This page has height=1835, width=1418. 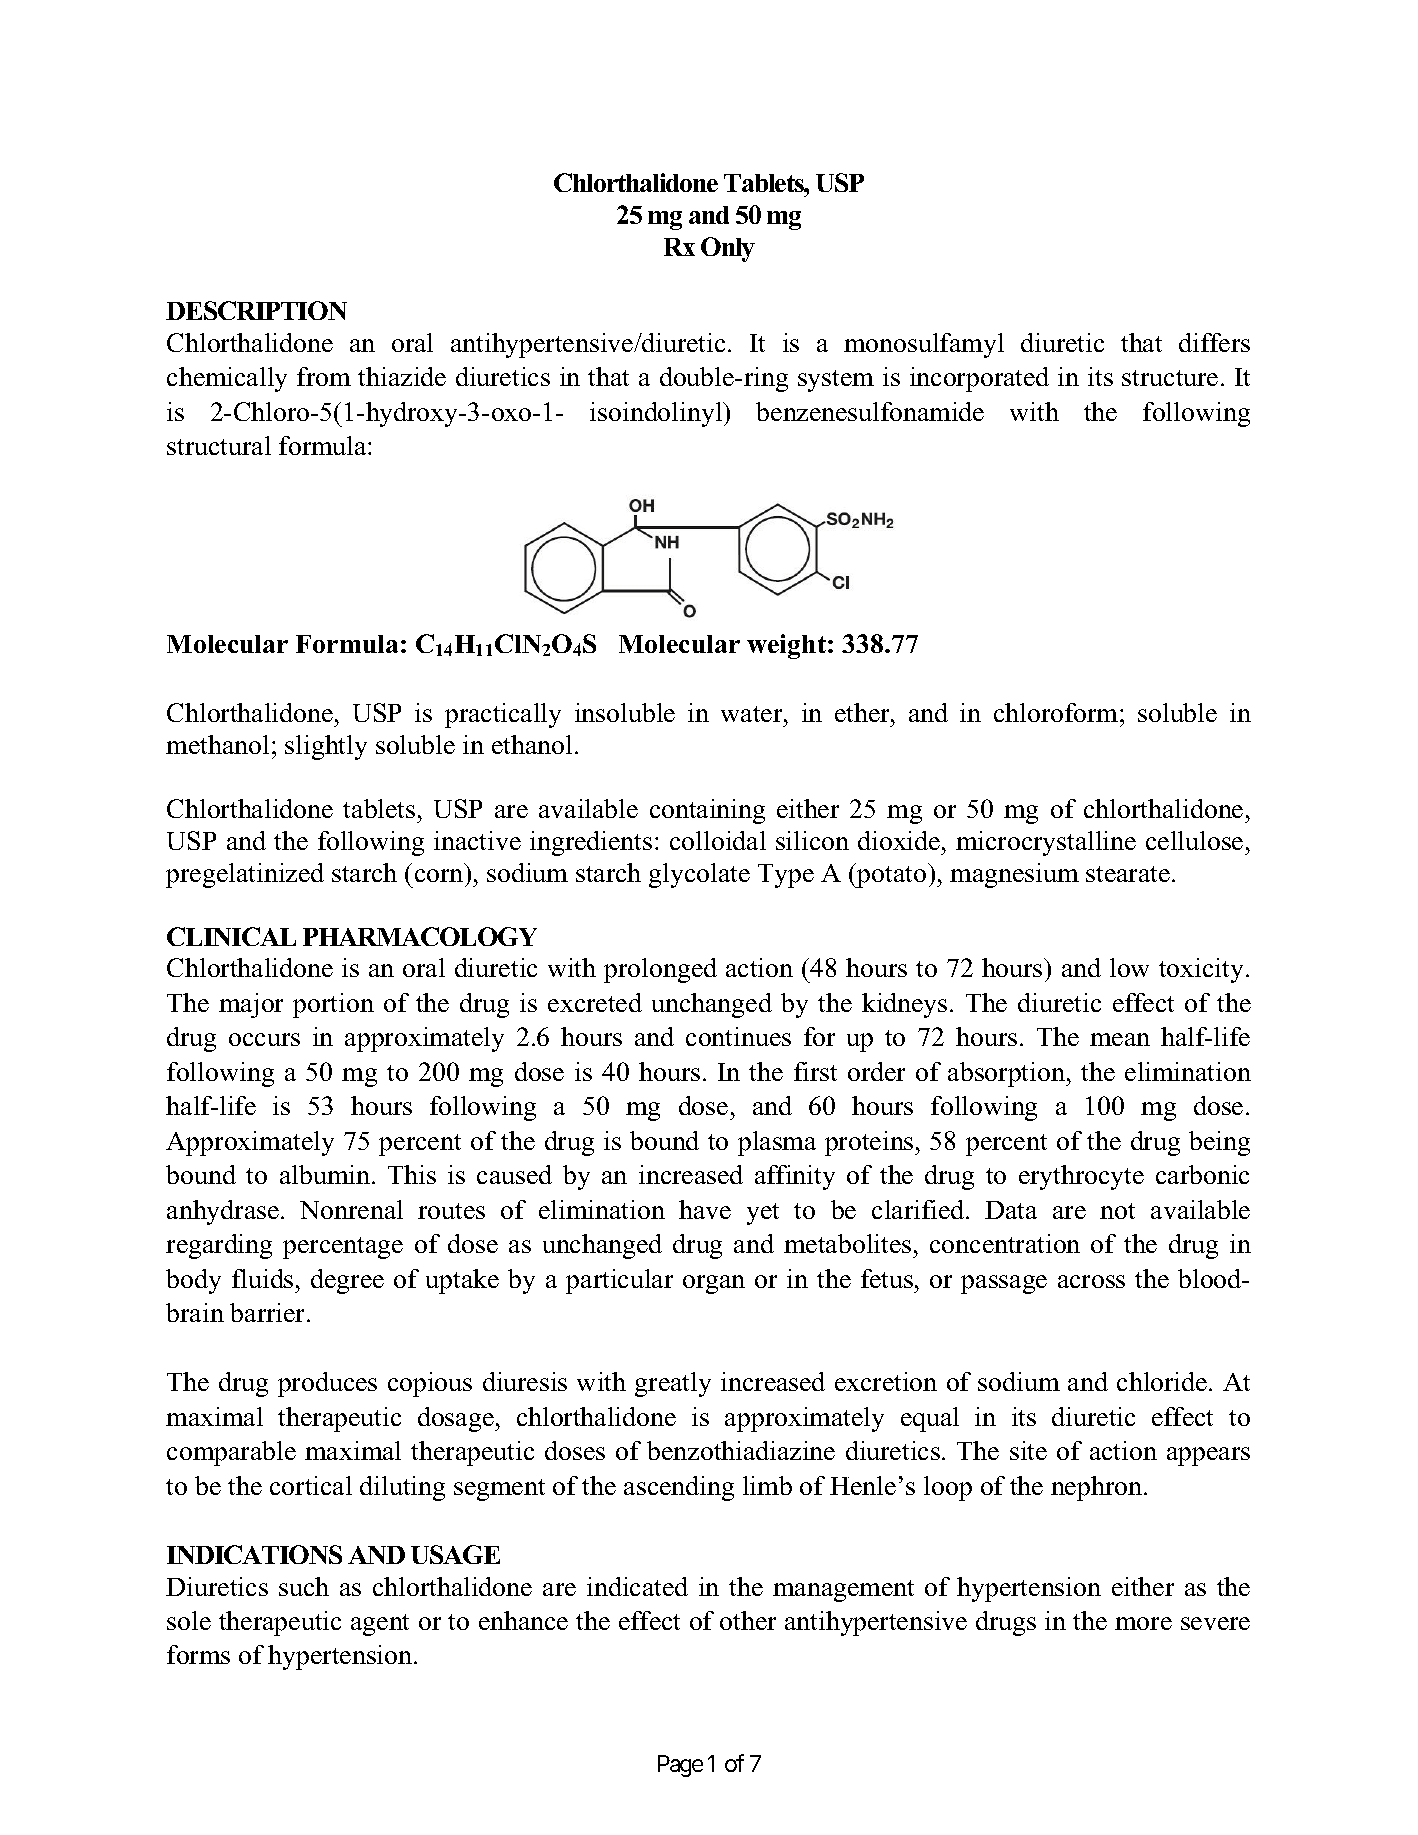 What do you see at coordinates (1046, 843) in the page?
I see `microcrystalline` at bounding box center [1046, 843].
